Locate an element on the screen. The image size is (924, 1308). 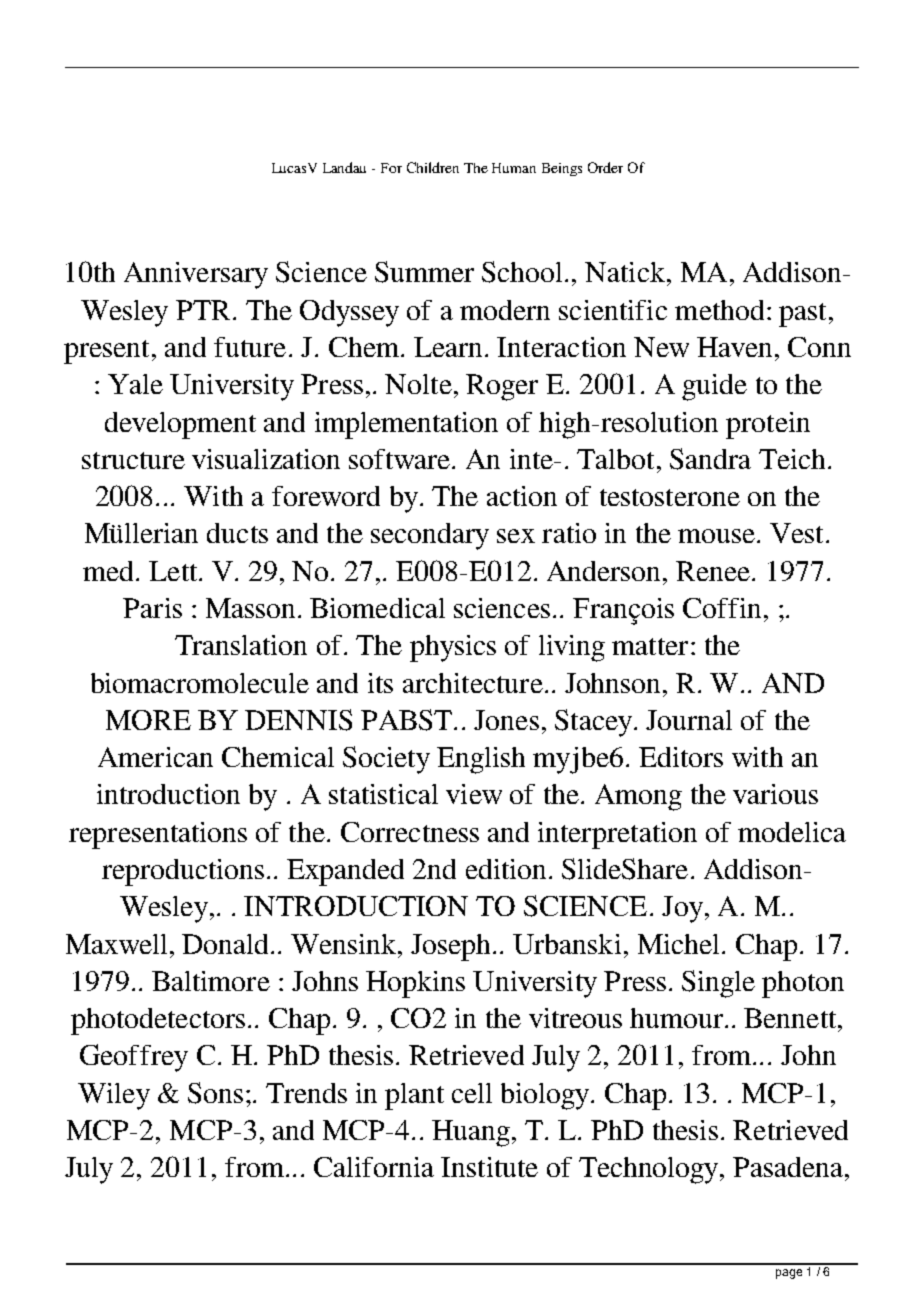
Sons is located at coordinates (215, 1093).
